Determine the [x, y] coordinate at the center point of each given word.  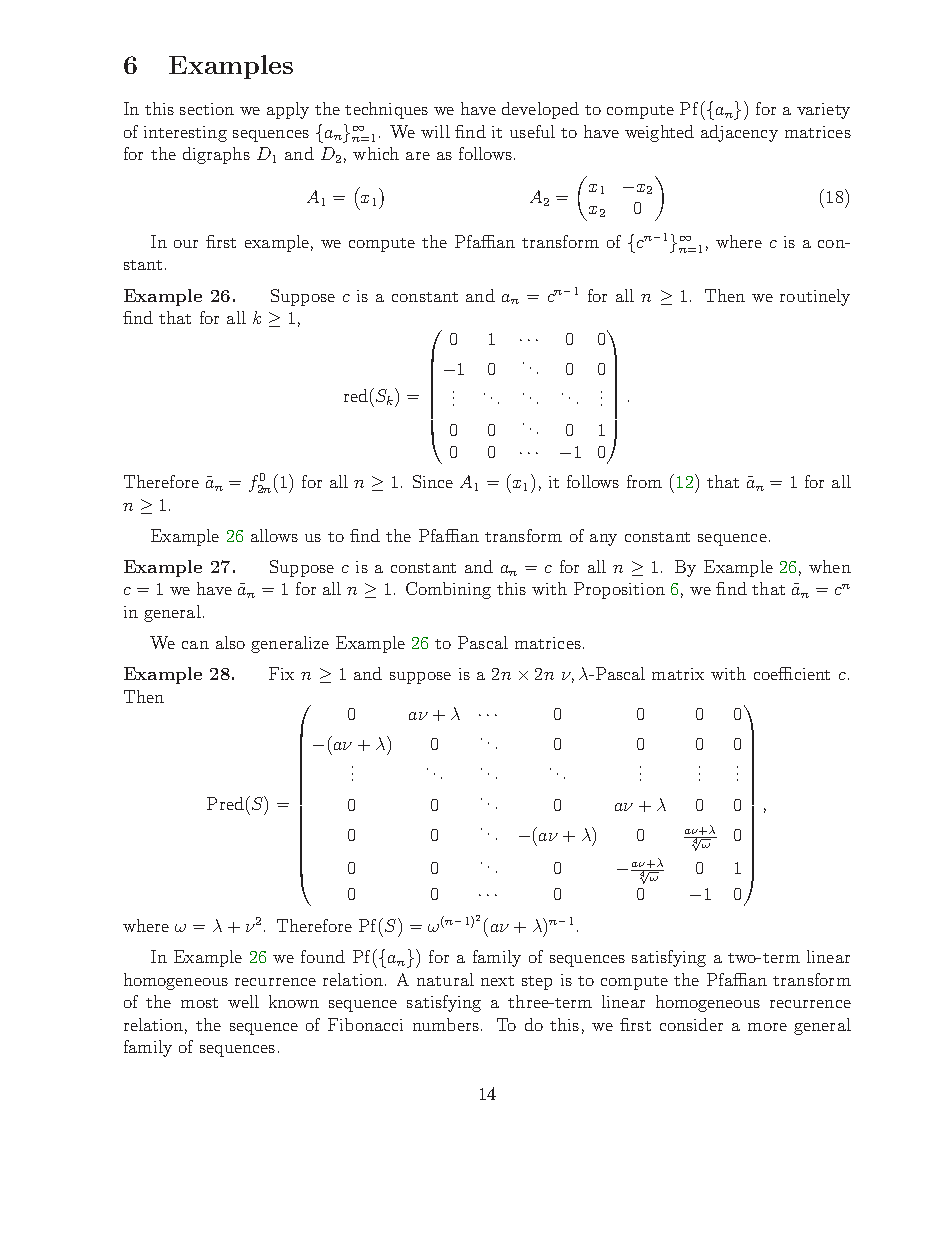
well [243, 1001]
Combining [448, 590]
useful [532, 131]
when [830, 566]
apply [288, 110]
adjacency [739, 133]
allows [274, 535]
